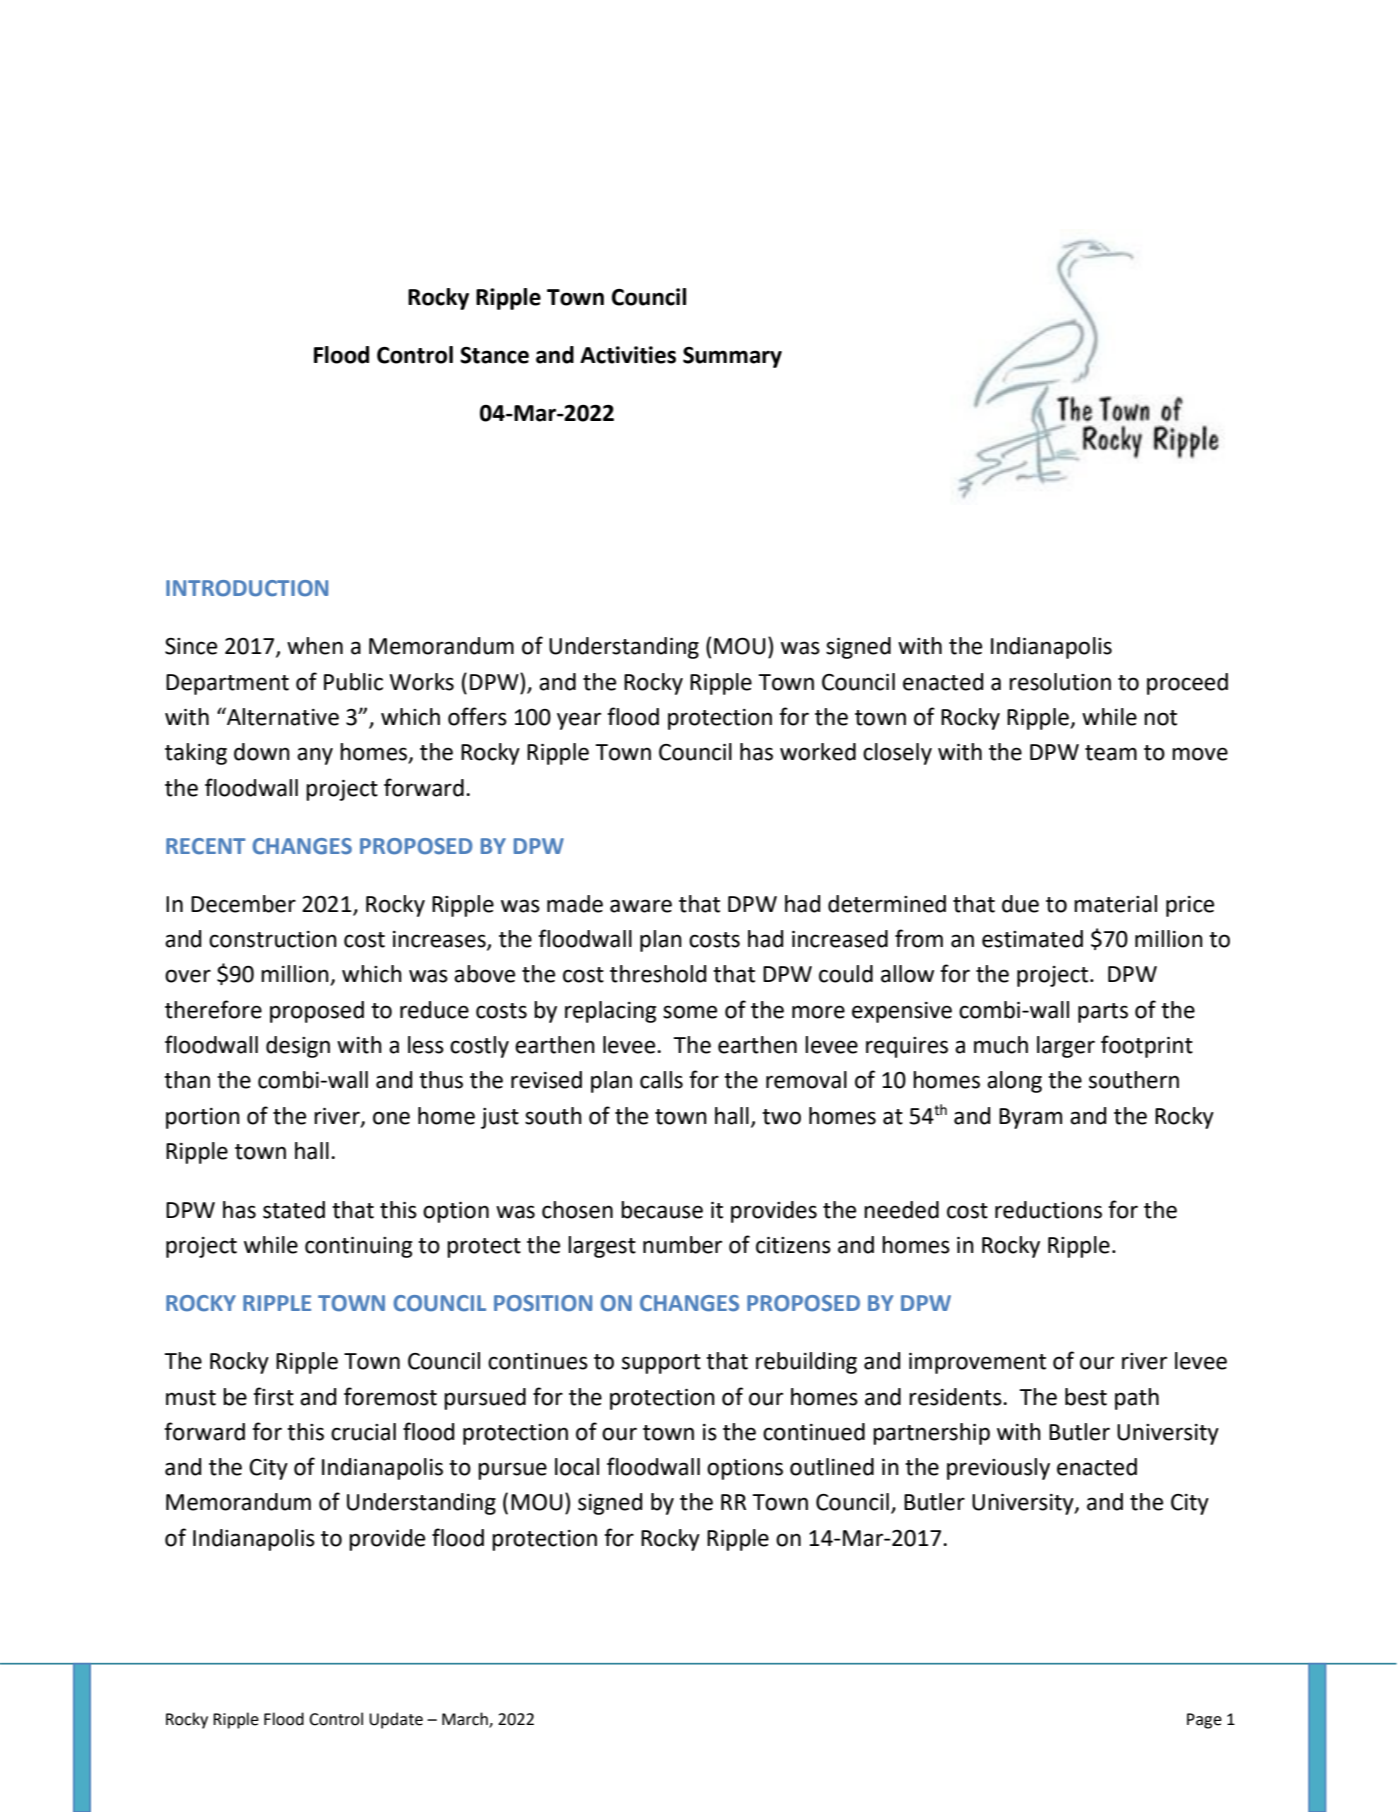  Describe the element at coordinates (282, 716) in the document. I see `Alternative` at that location.
